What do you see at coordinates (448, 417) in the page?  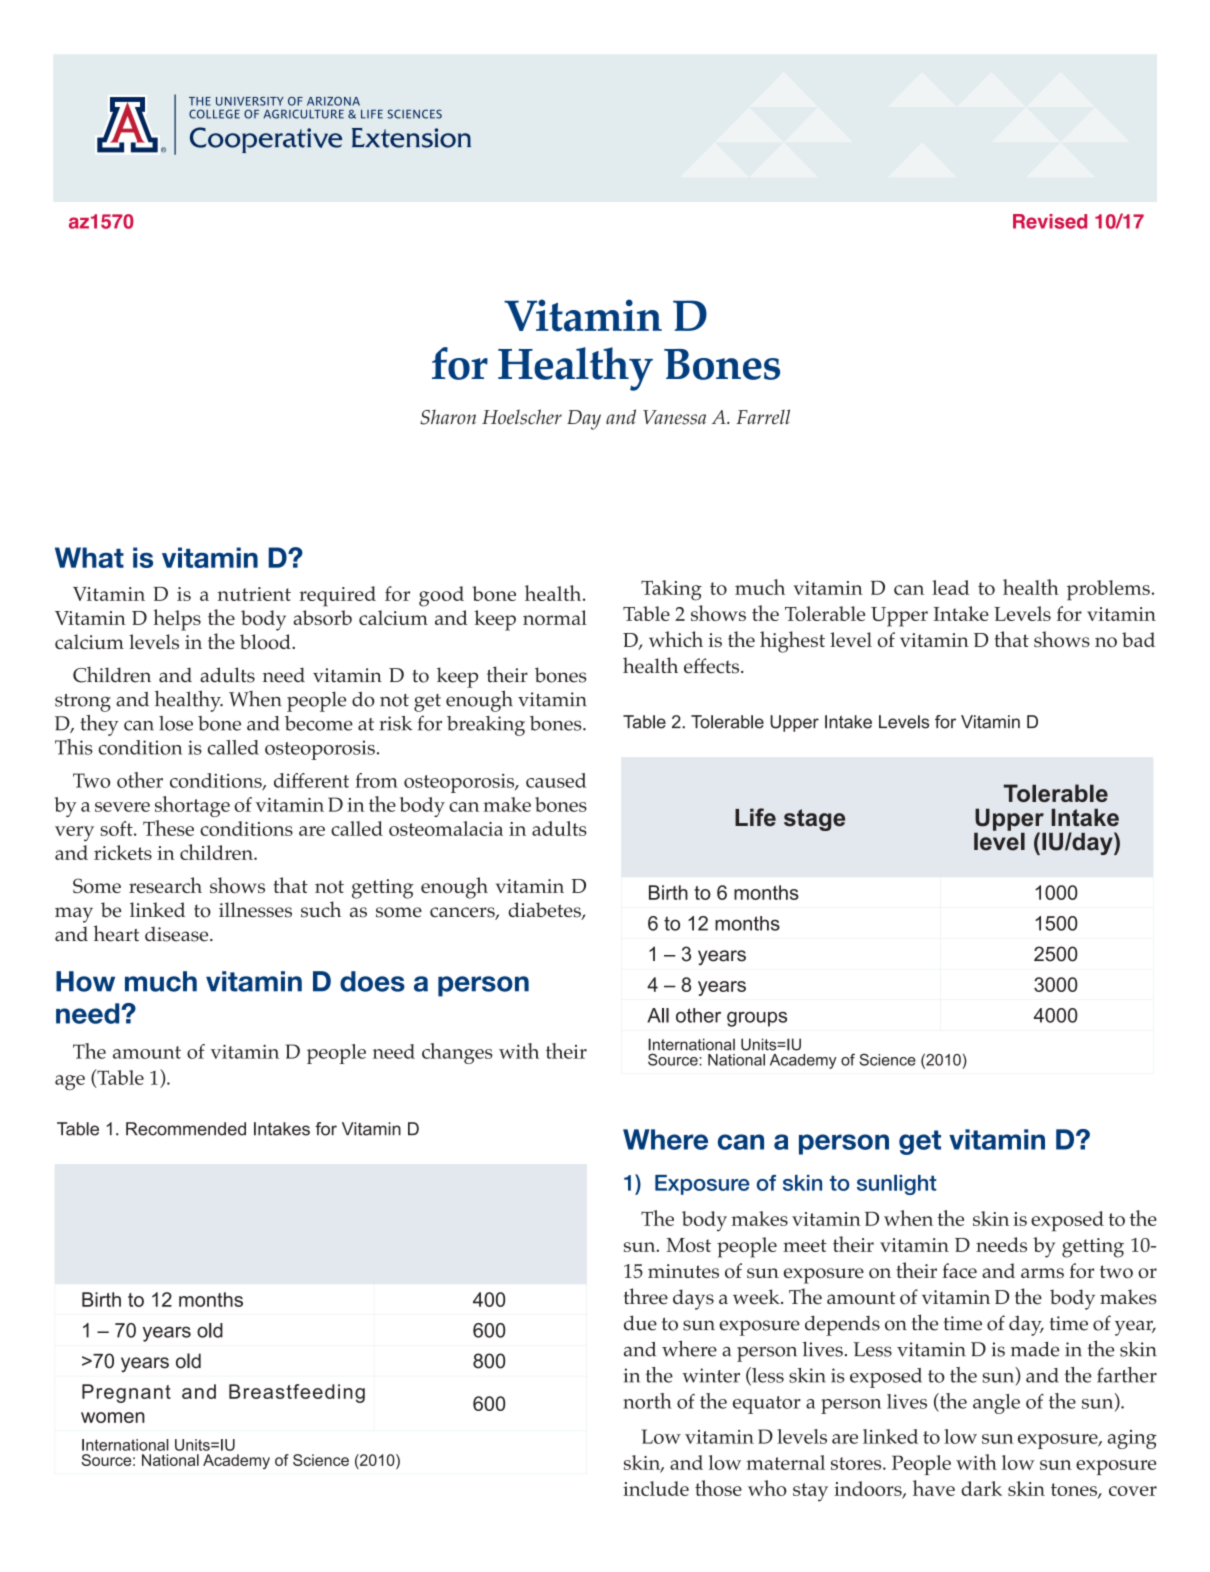 I see `Sharon` at bounding box center [448, 417].
